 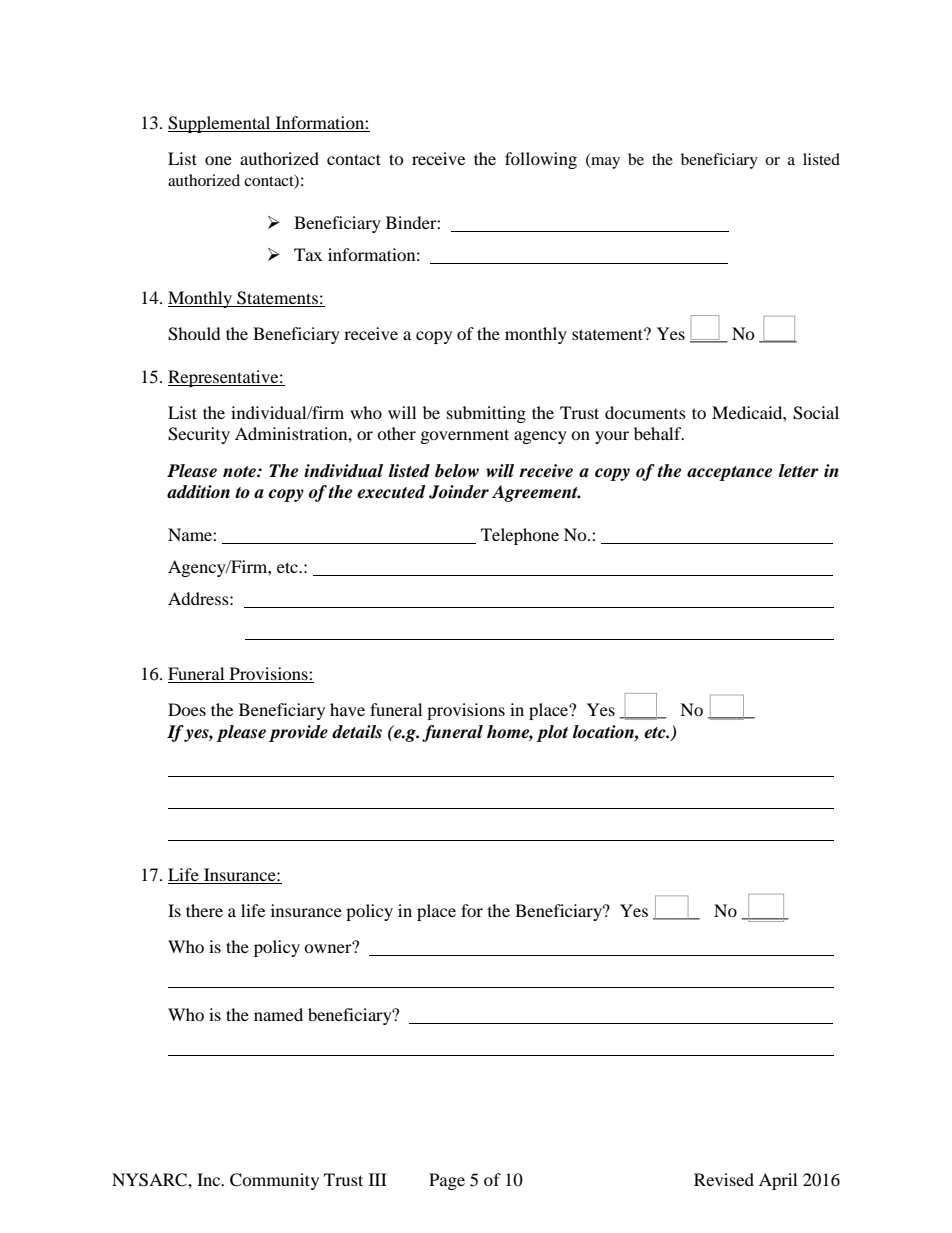 What do you see at coordinates (274, 1181) in the page?
I see `Community` at bounding box center [274, 1181].
